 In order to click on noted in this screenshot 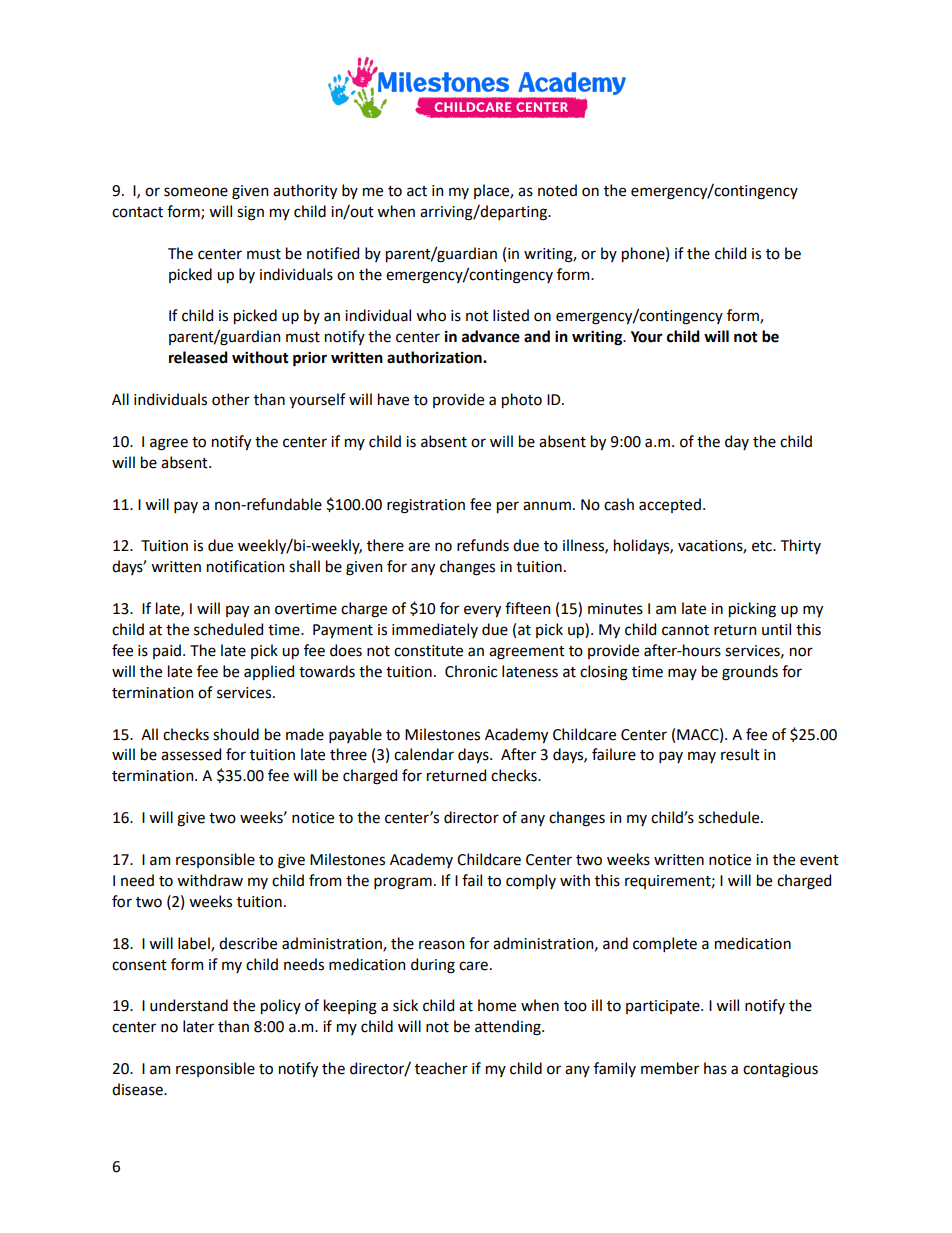, I will do `click(557, 190)`.
